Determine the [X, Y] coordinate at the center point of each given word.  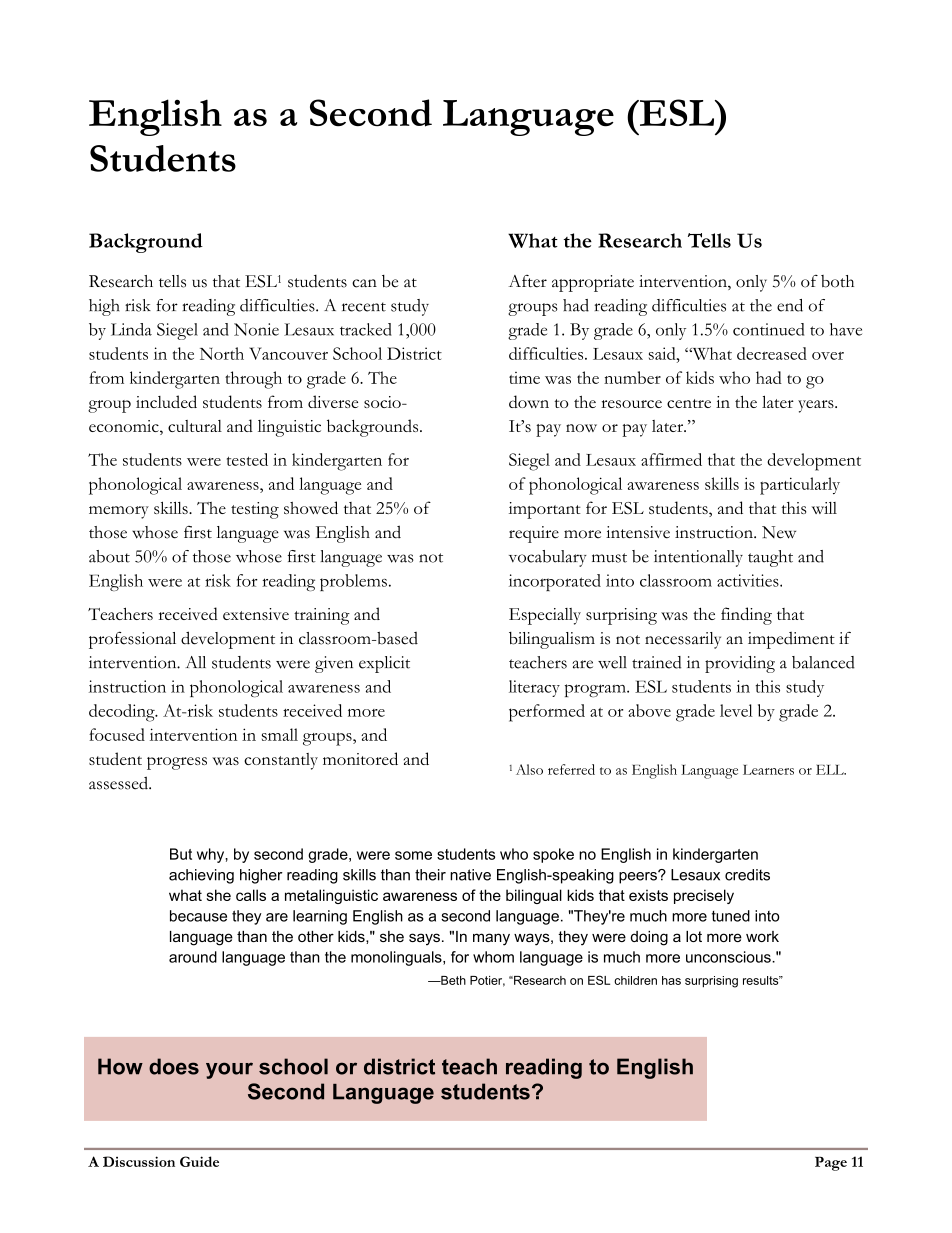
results [762, 980]
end [790, 305]
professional [132, 640]
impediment [791, 640]
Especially [545, 616]
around [193, 957]
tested [247, 459]
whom [493, 957]
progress [177, 763]
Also [529, 769]
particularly [800, 486]
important [545, 510]
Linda [131, 329]
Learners [768, 770]
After [528, 281]
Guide [199, 1161]
